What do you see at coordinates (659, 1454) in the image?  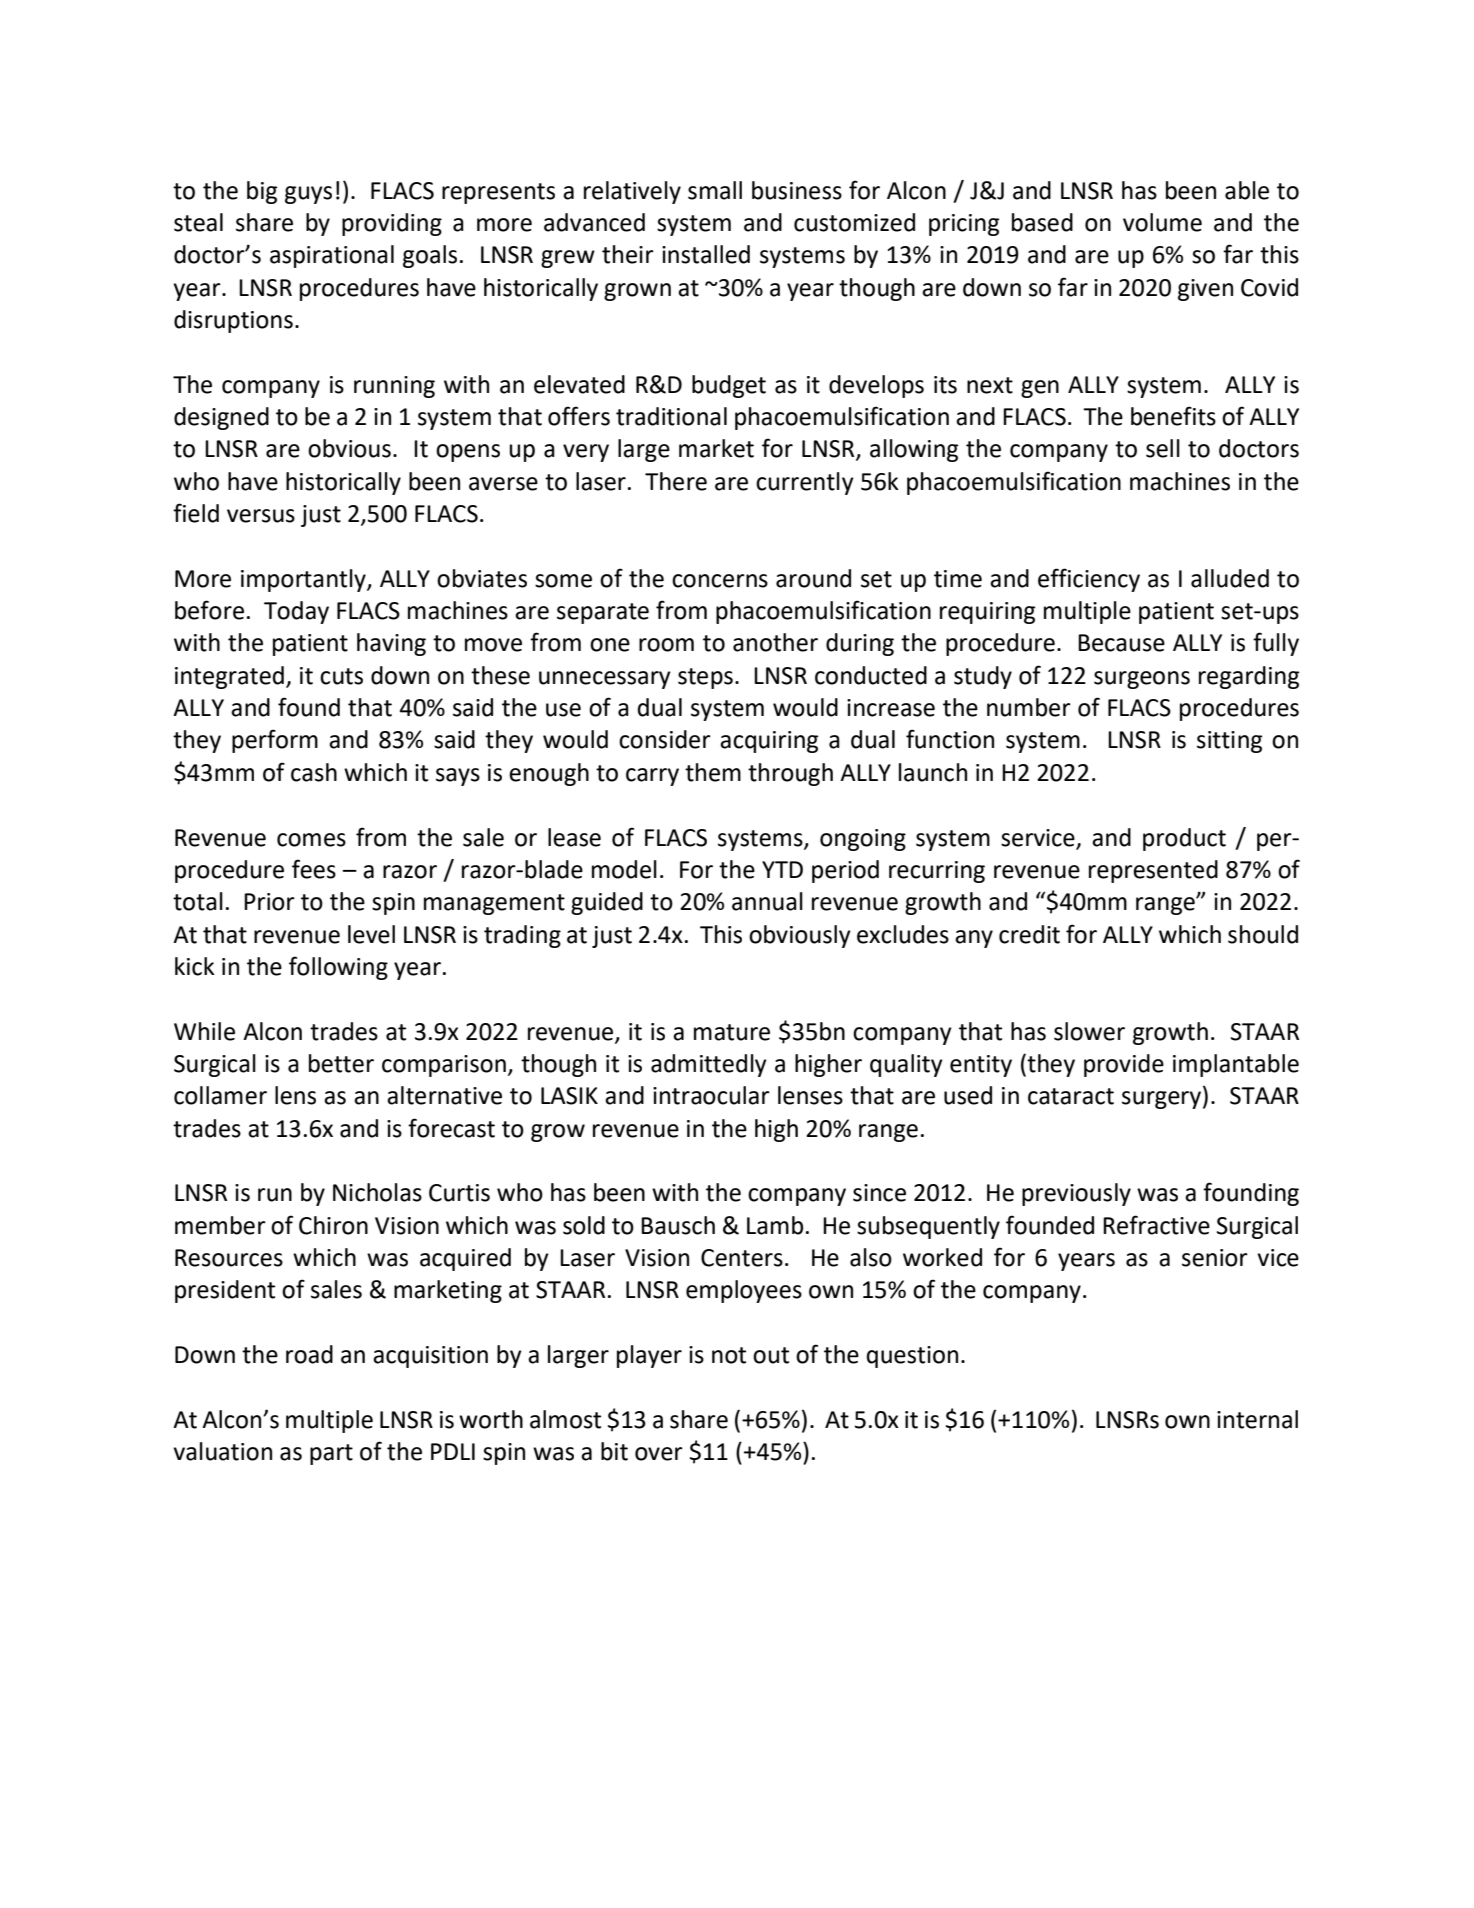 I see `over` at bounding box center [659, 1454].
